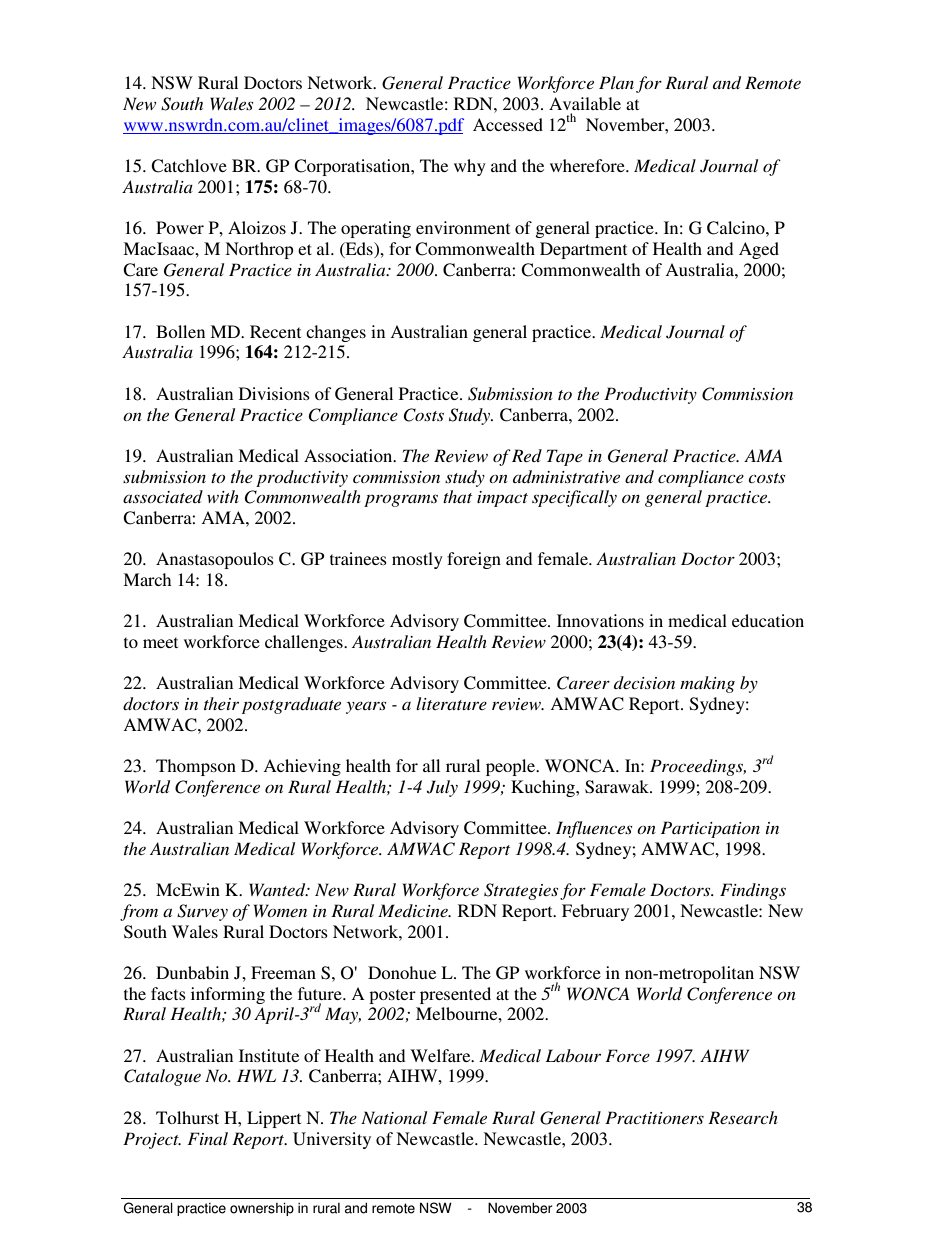 The image size is (952, 1233). What do you see at coordinates (457, 496) in the image?
I see `that` at bounding box center [457, 496].
